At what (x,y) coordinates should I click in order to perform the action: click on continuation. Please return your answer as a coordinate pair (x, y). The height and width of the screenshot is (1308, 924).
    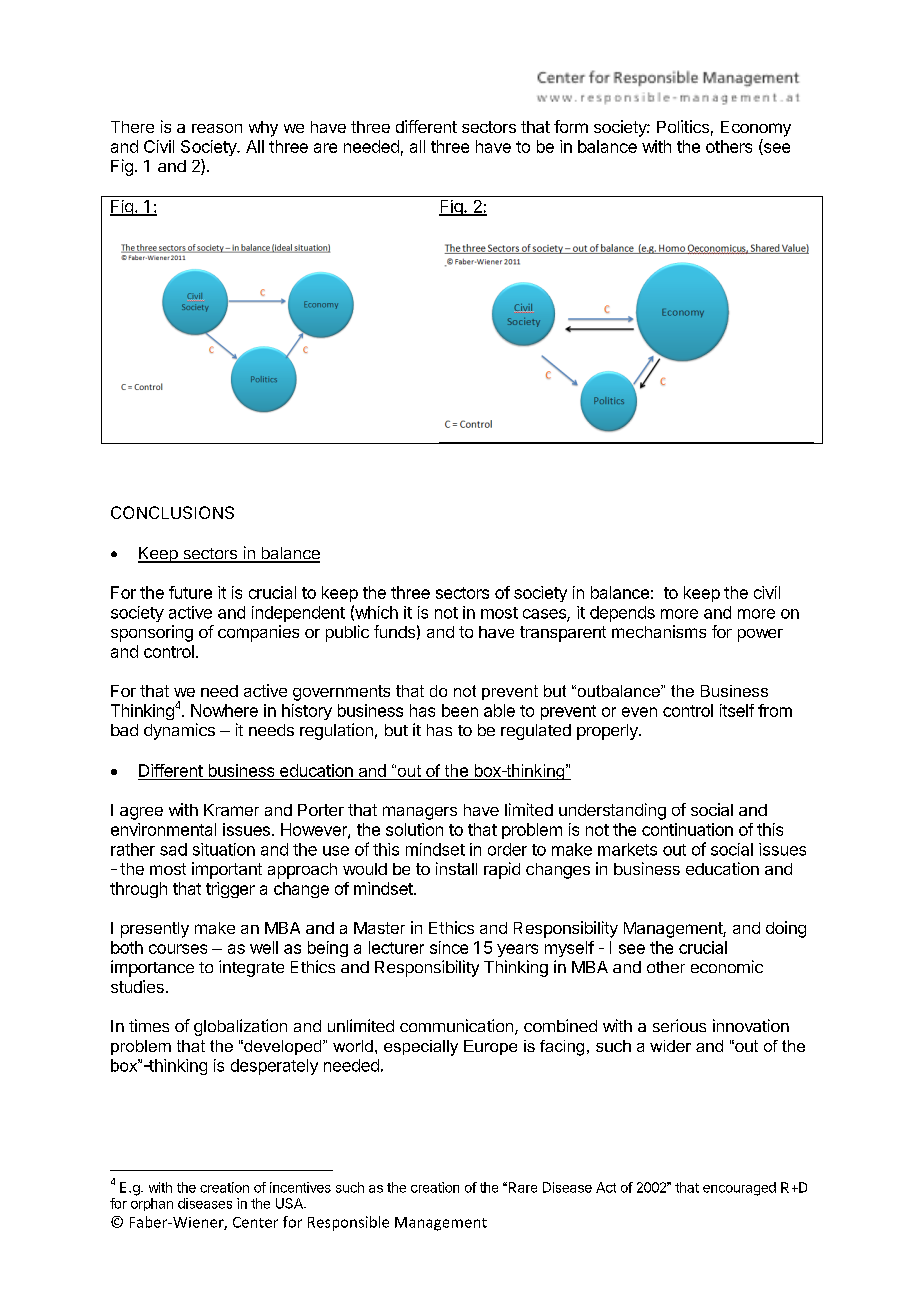
    Looking at the image, I should click on (687, 829).
